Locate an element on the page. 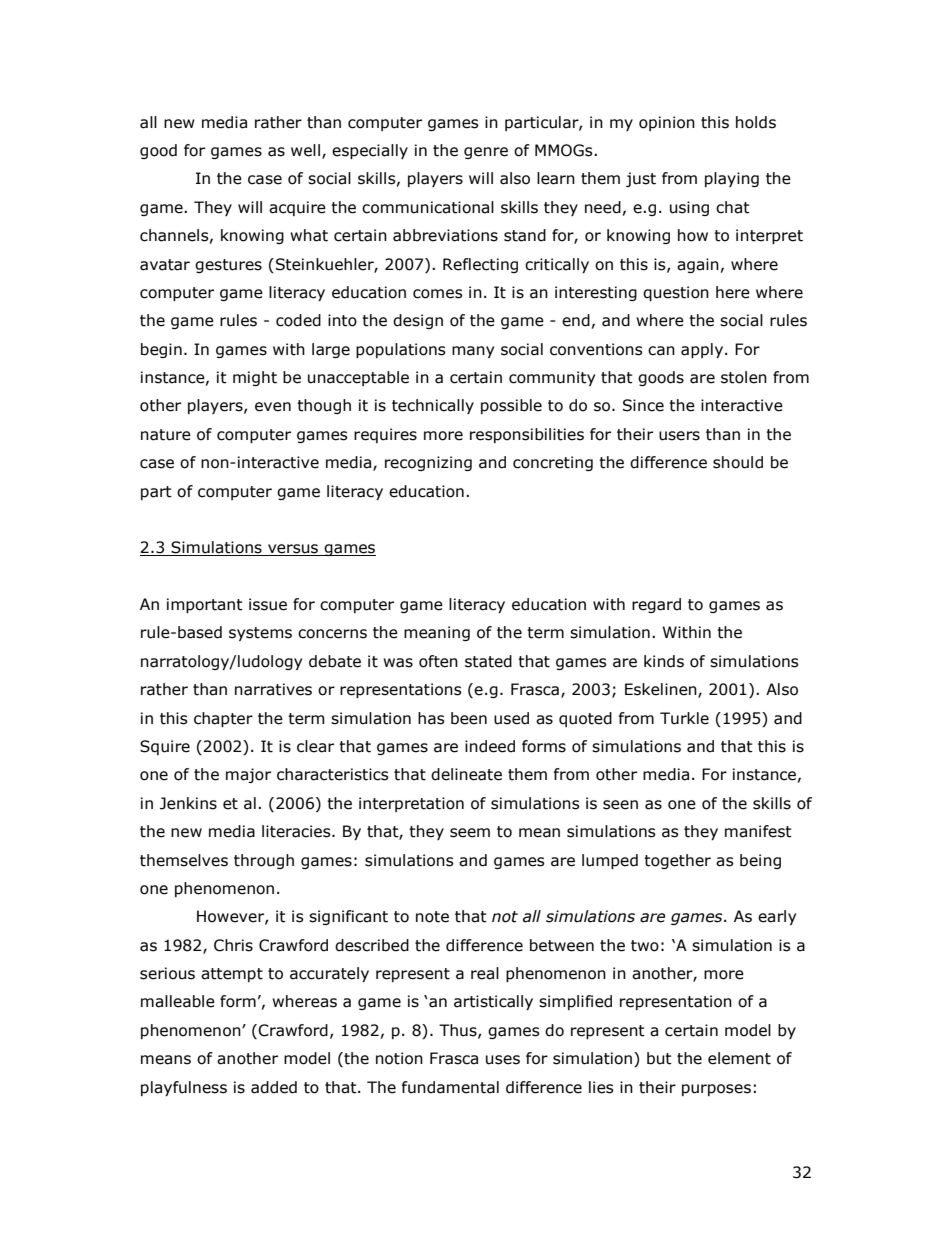 The width and height of the page is (952, 1233). well is located at coordinates (305, 150).
